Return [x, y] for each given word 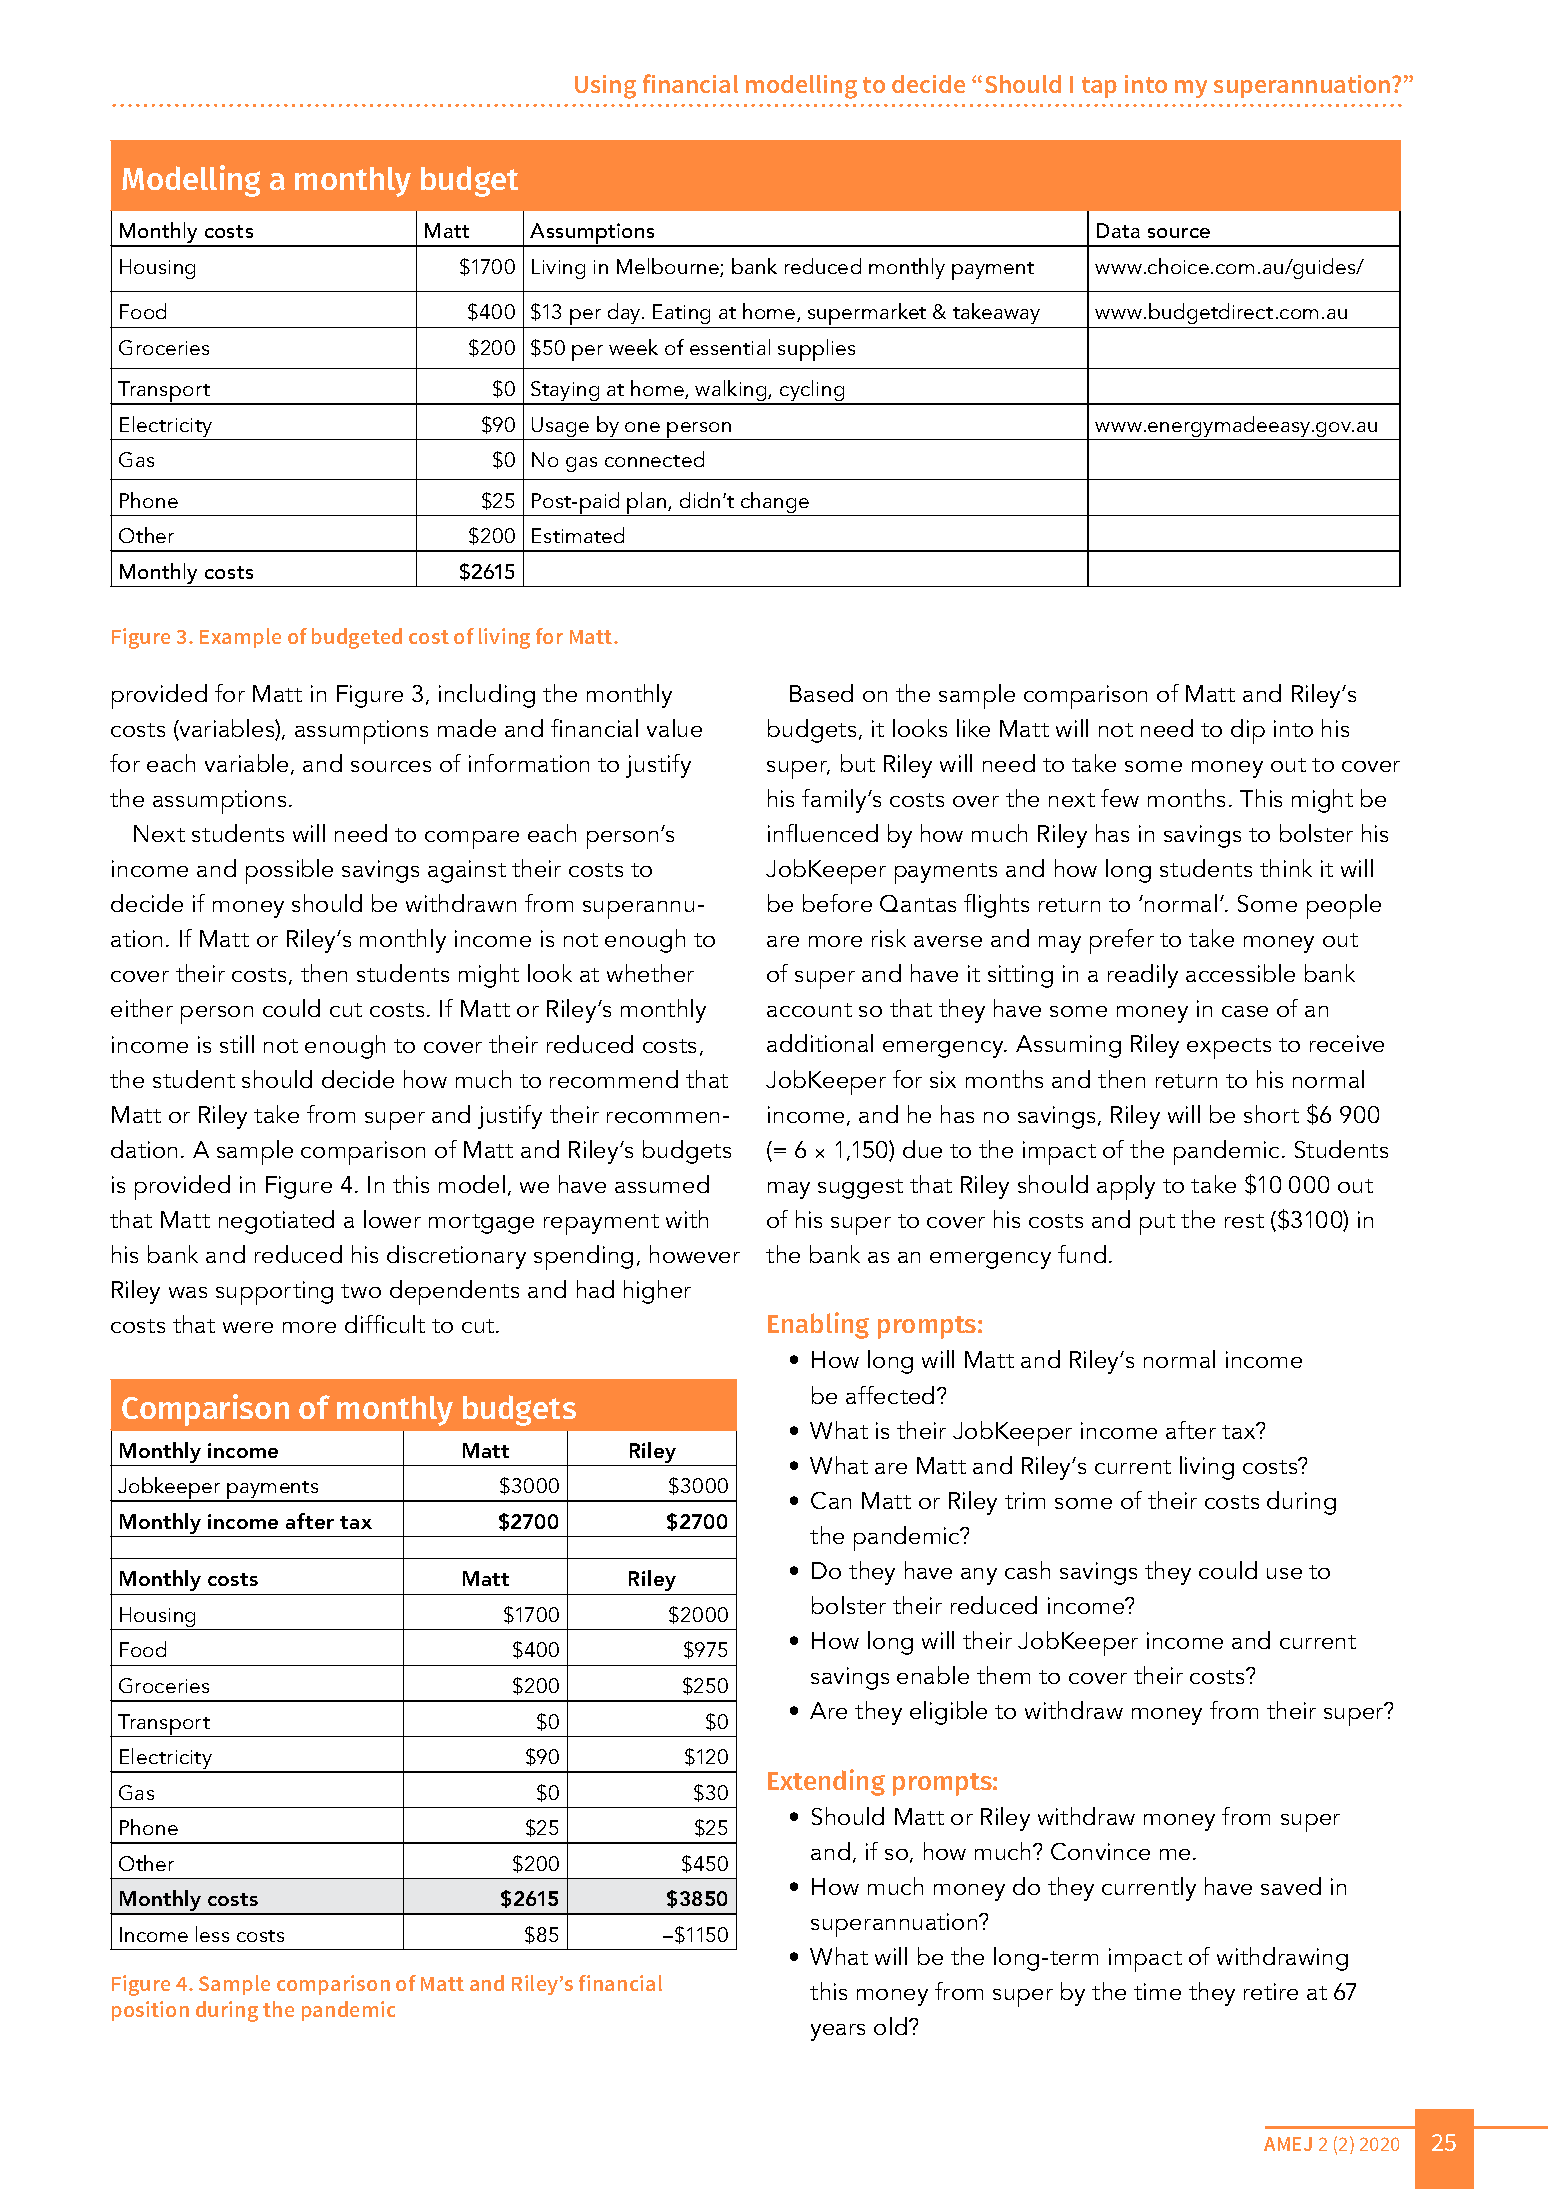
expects [1229, 1048]
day [625, 313]
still [237, 1044]
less [212, 1934]
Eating [681, 314]
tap [1099, 87]
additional [820, 1043]
